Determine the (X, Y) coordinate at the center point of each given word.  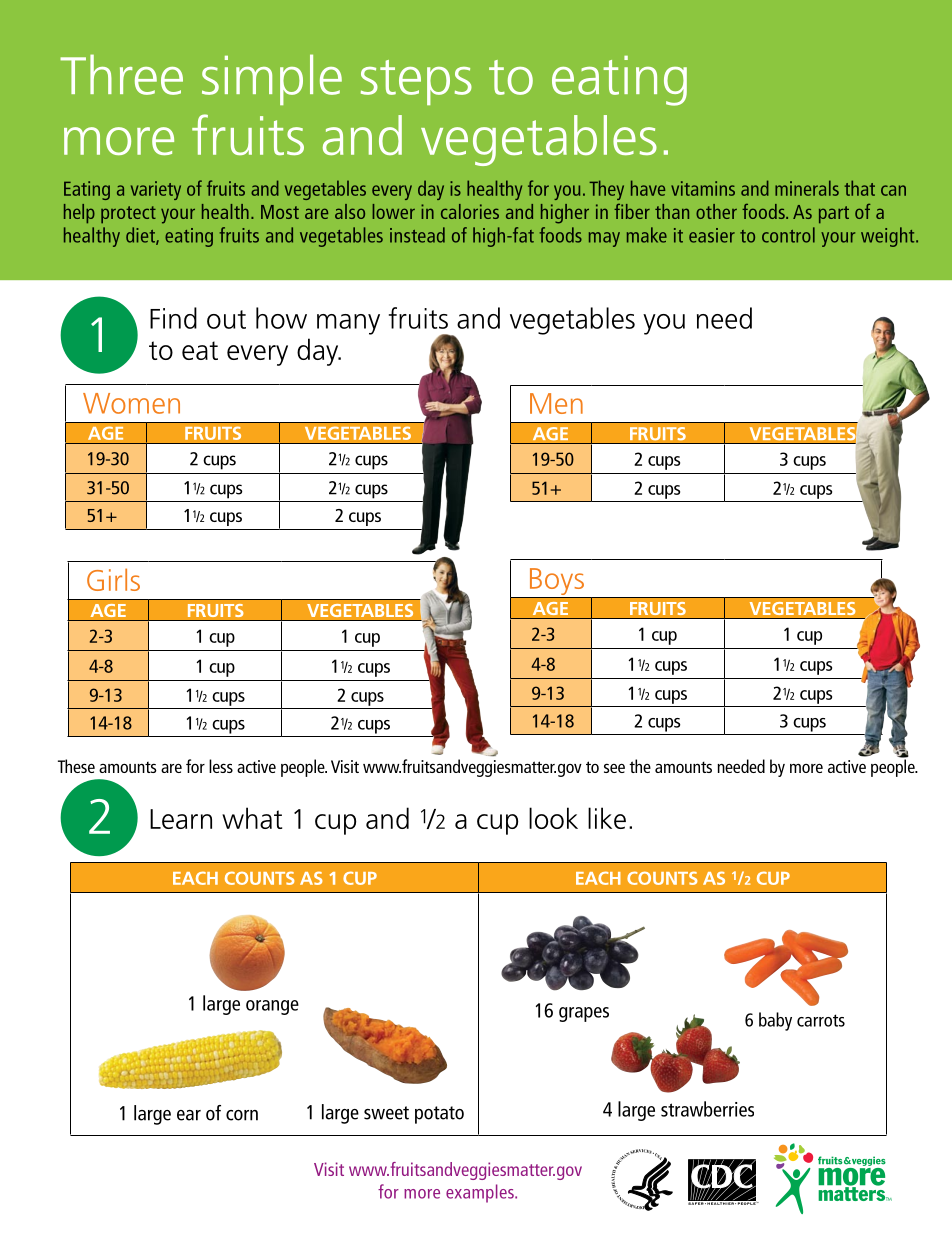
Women (131, 403)
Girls (113, 579)
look (553, 818)
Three (121, 74)
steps (416, 82)
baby (775, 1021)
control (788, 235)
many (348, 324)
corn (242, 1115)
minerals (807, 188)
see (614, 768)
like (607, 818)
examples (481, 1193)
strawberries (707, 1109)
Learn (181, 819)
